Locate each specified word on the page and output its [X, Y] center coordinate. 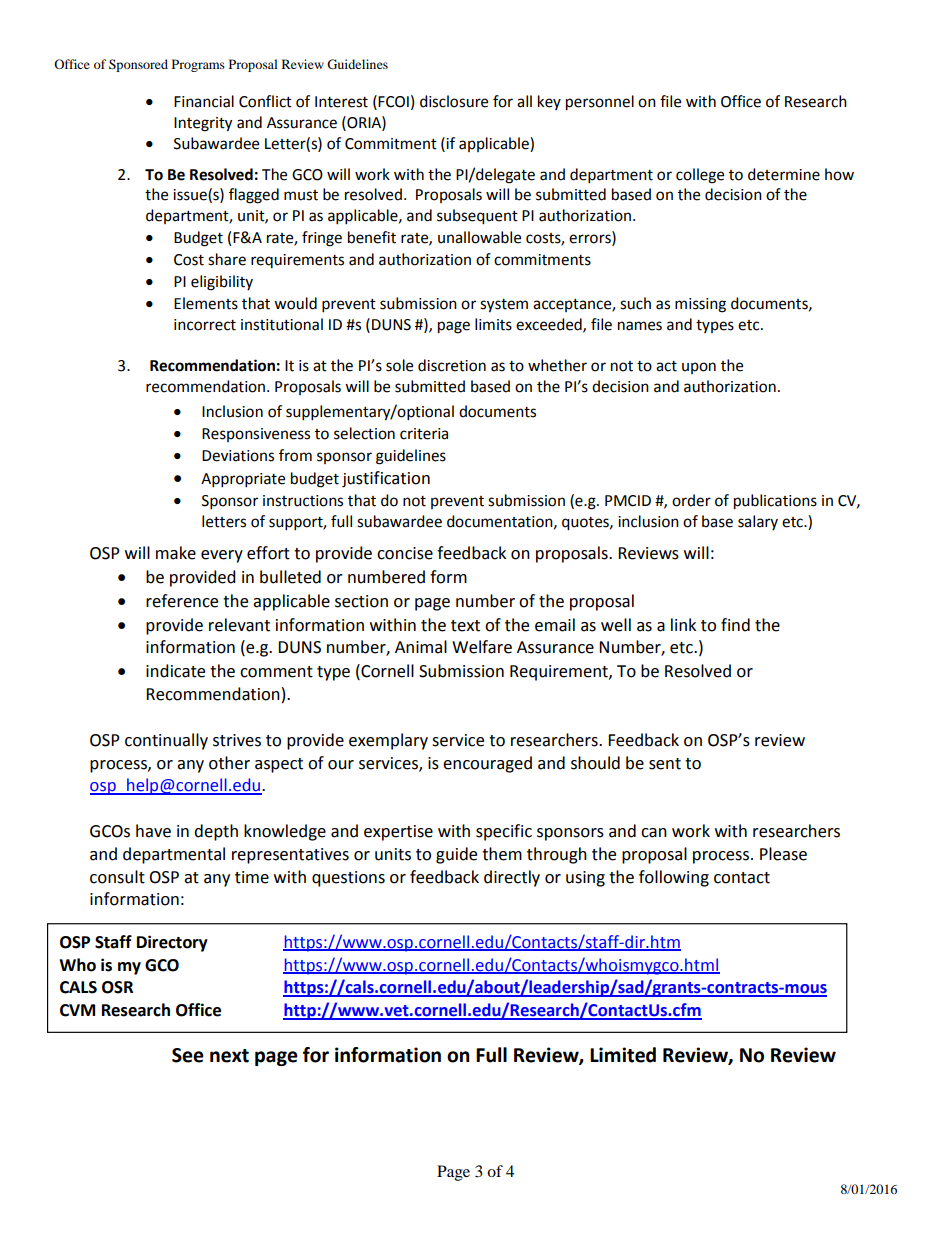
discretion [452, 365]
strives [237, 740]
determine [784, 174]
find [735, 625]
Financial [204, 101]
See [188, 1055]
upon [699, 368]
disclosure [454, 101]
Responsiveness [256, 435]
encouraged [487, 764]
